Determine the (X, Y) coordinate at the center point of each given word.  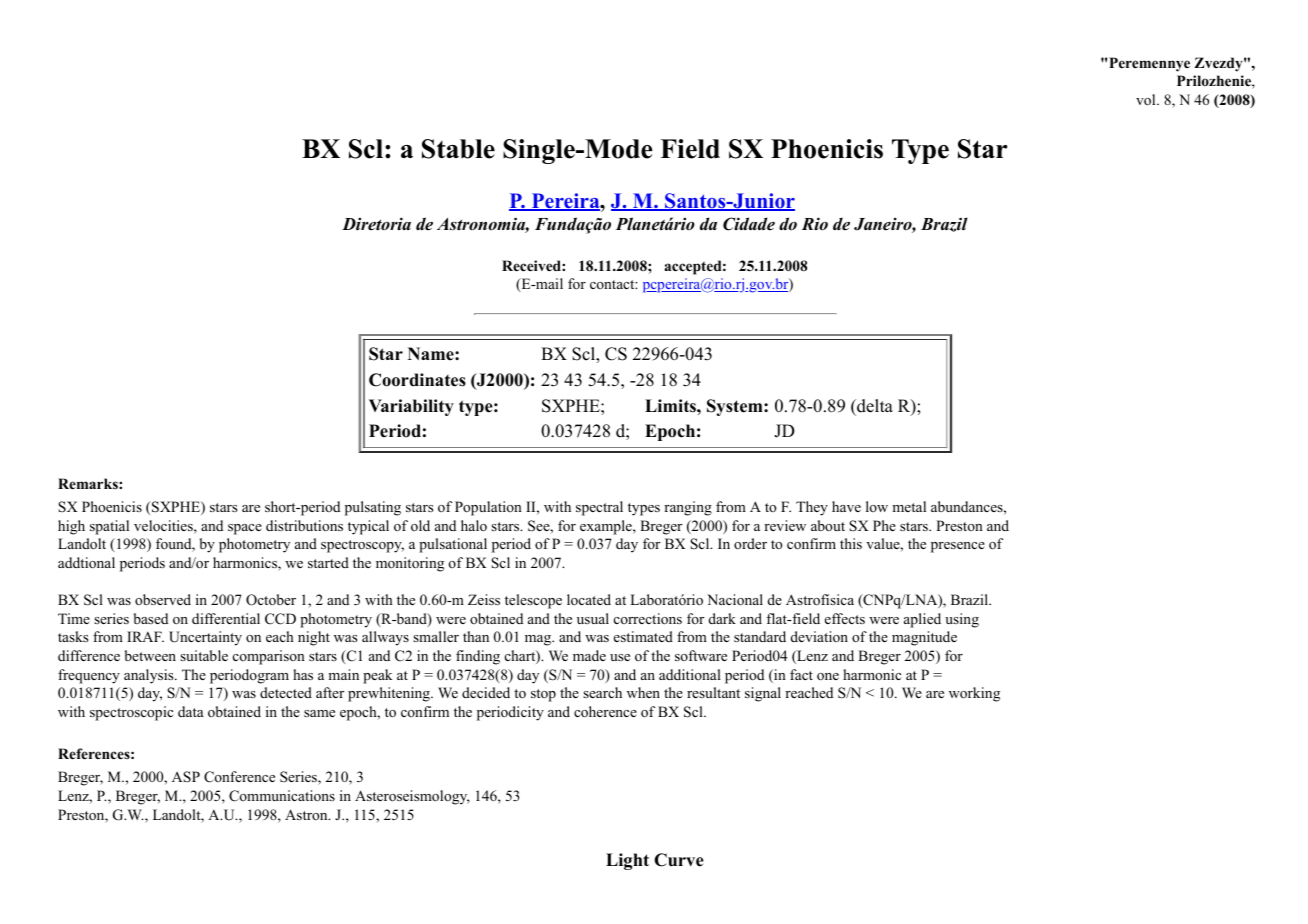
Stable (458, 149)
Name (432, 354)
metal (909, 506)
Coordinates (417, 380)
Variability (411, 407)
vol (1147, 100)
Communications (282, 796)
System (736, 407)
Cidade (749, 224)
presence (958, 547)
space (245, 529)
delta (874, 406)
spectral (599, 508)
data (191, 711)
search (602, 692)
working (974, 694)
